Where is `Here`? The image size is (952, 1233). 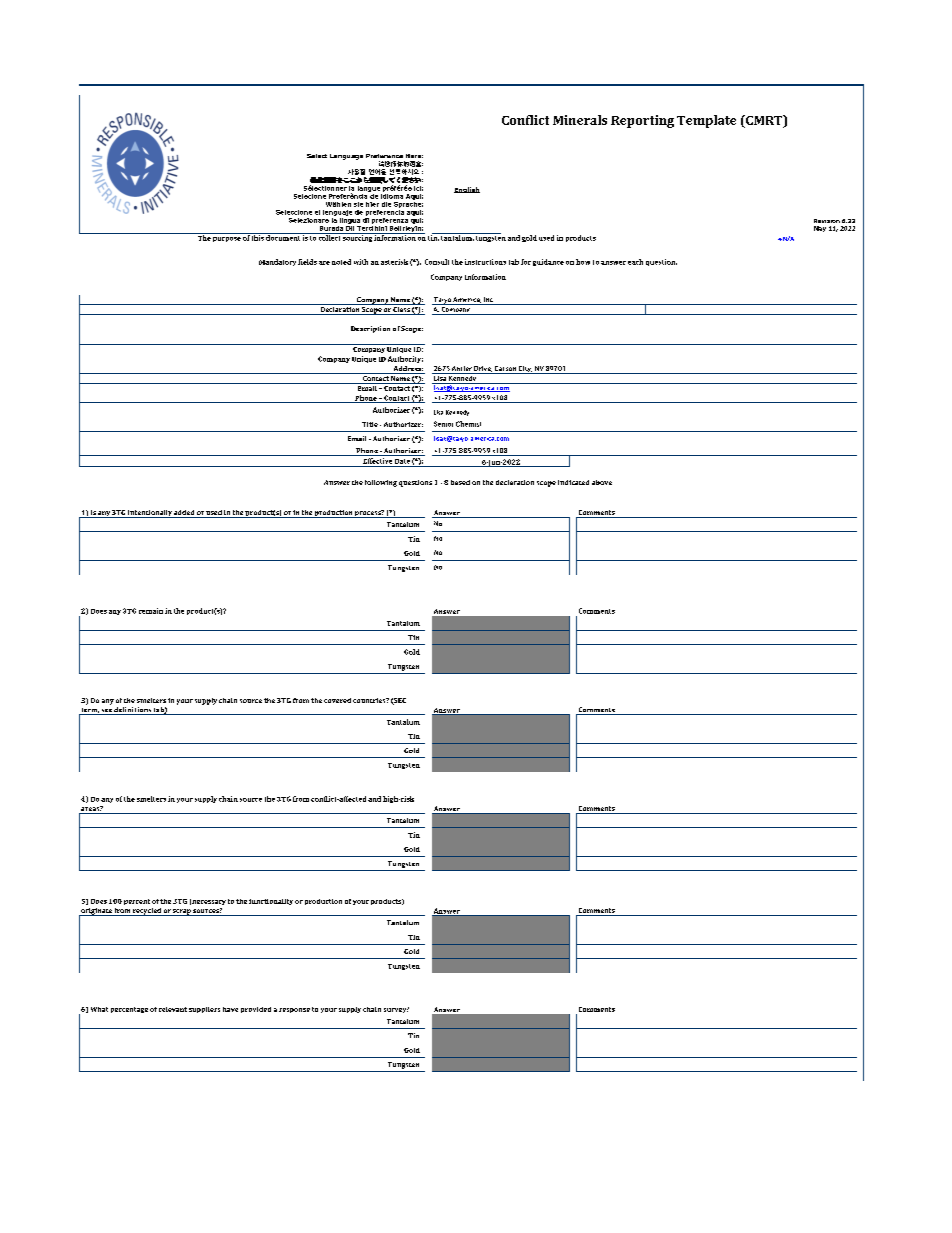 Here is located at coordinates (414, 156).
